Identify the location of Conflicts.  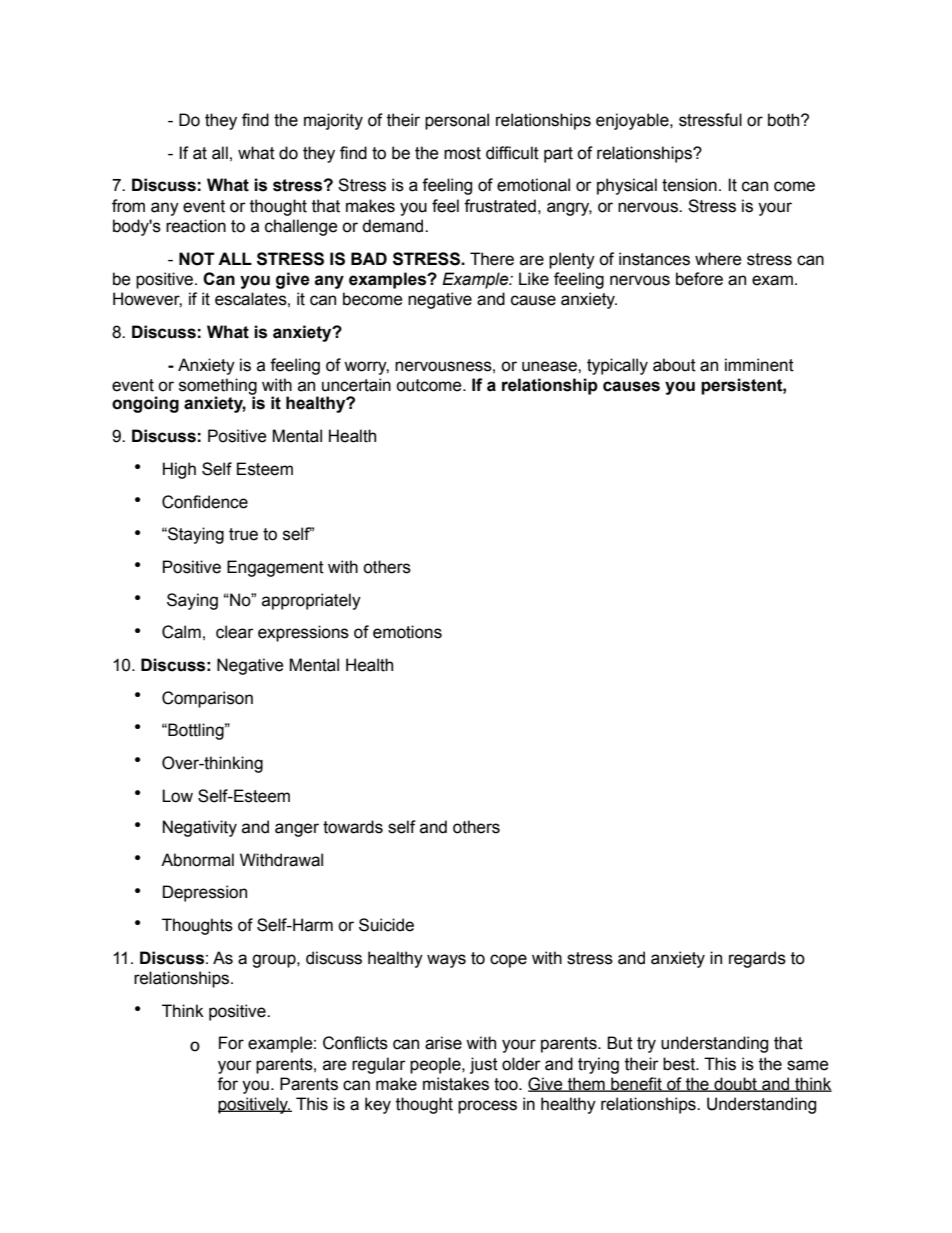
(355, 1043).
